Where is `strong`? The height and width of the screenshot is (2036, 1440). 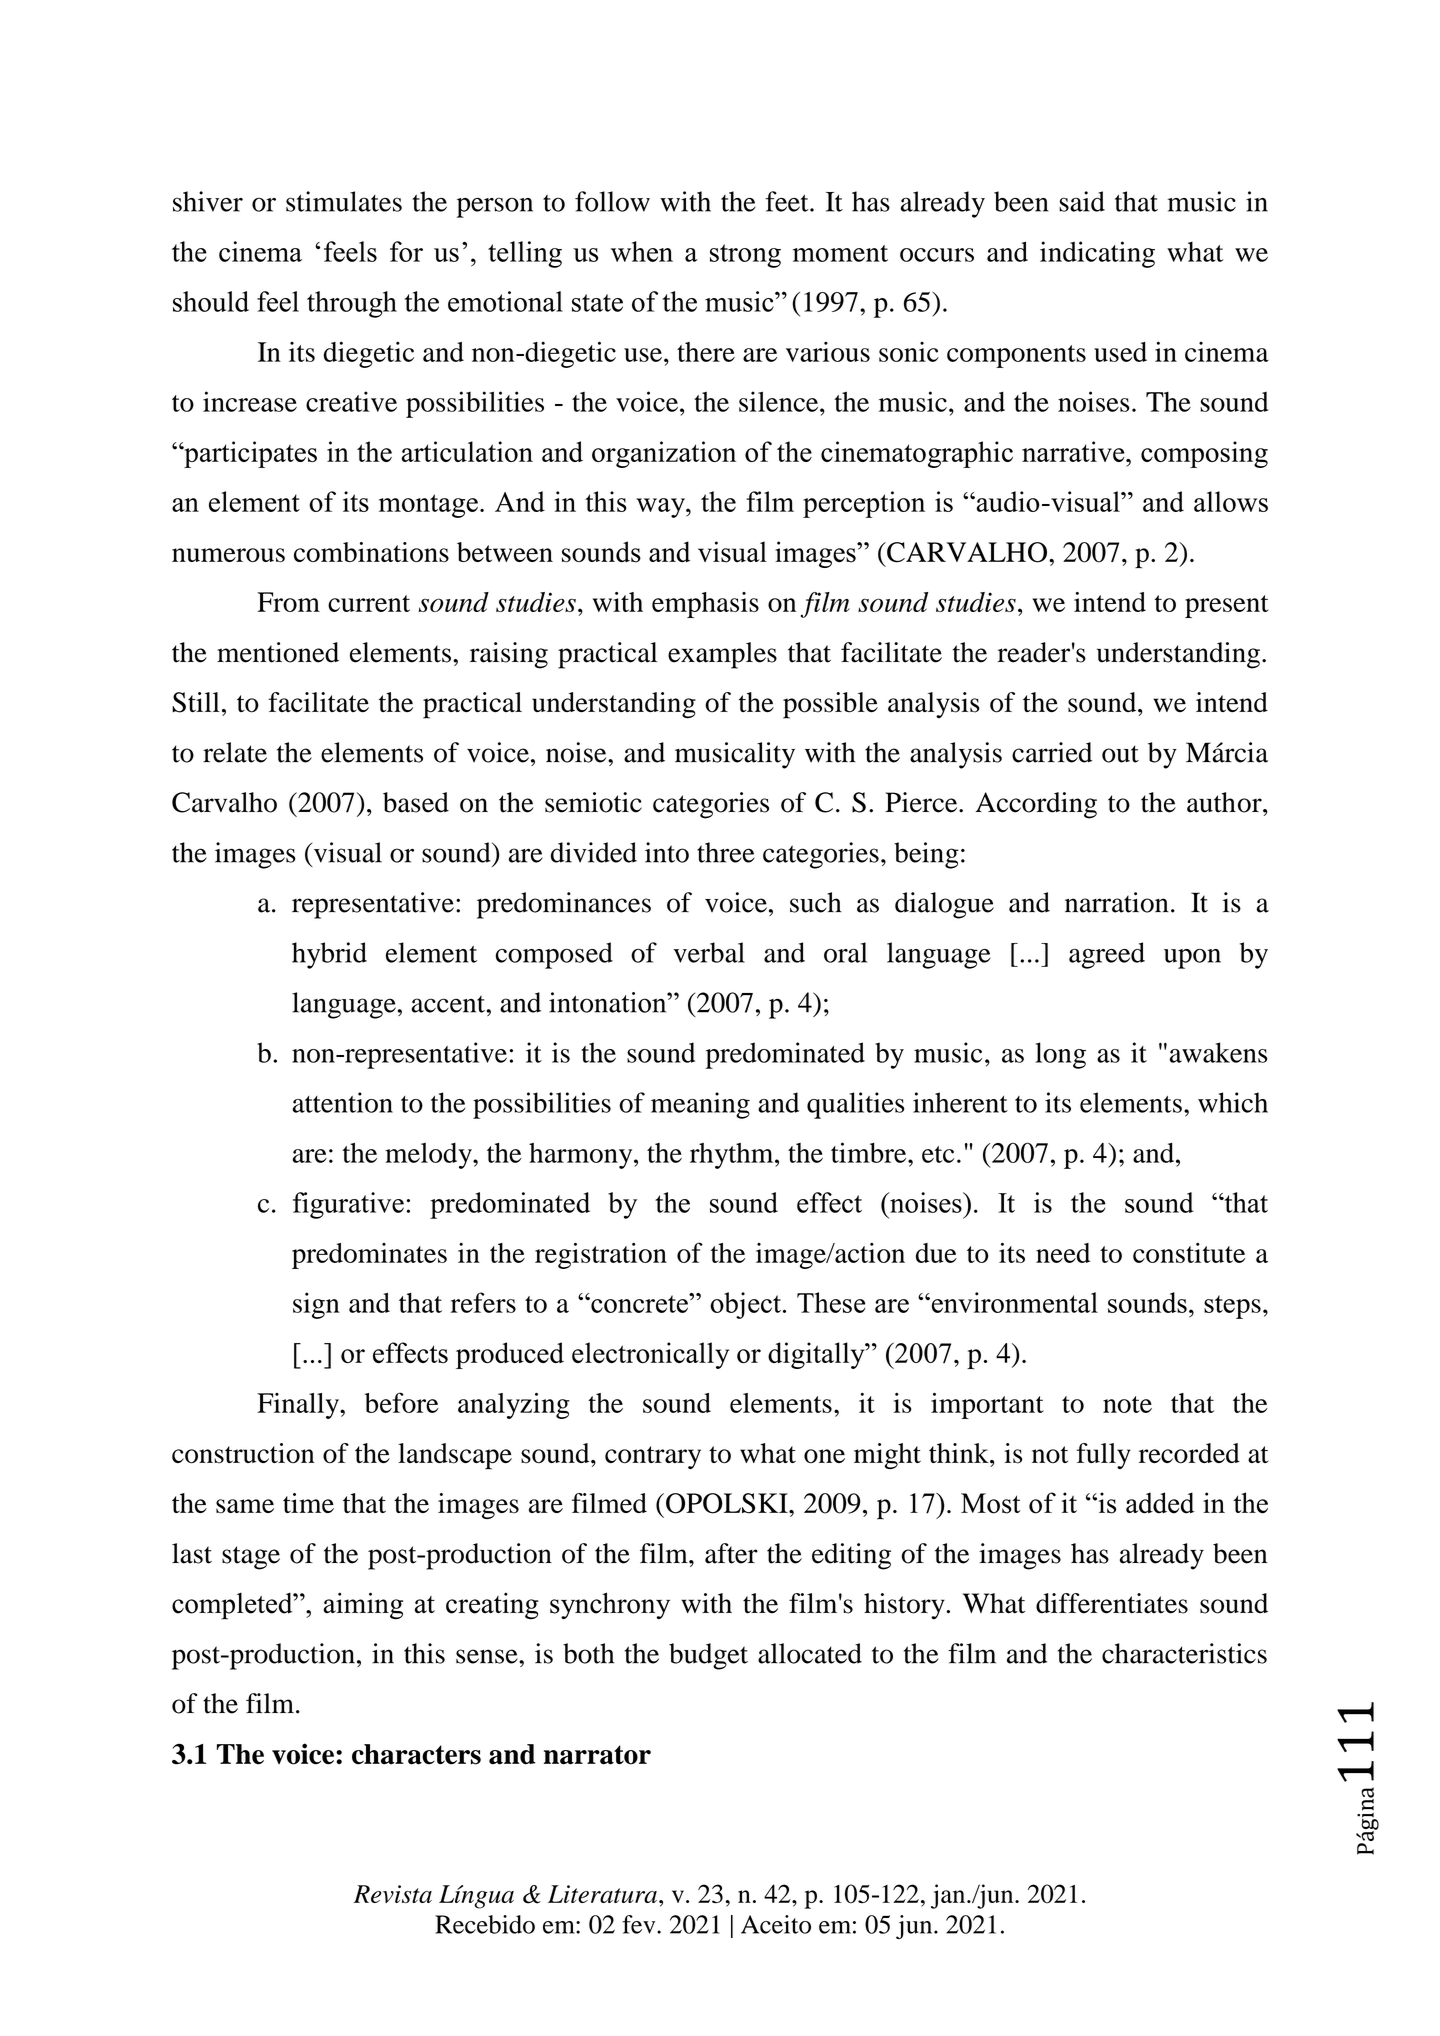
strong is located at coordinates (745, 256).
